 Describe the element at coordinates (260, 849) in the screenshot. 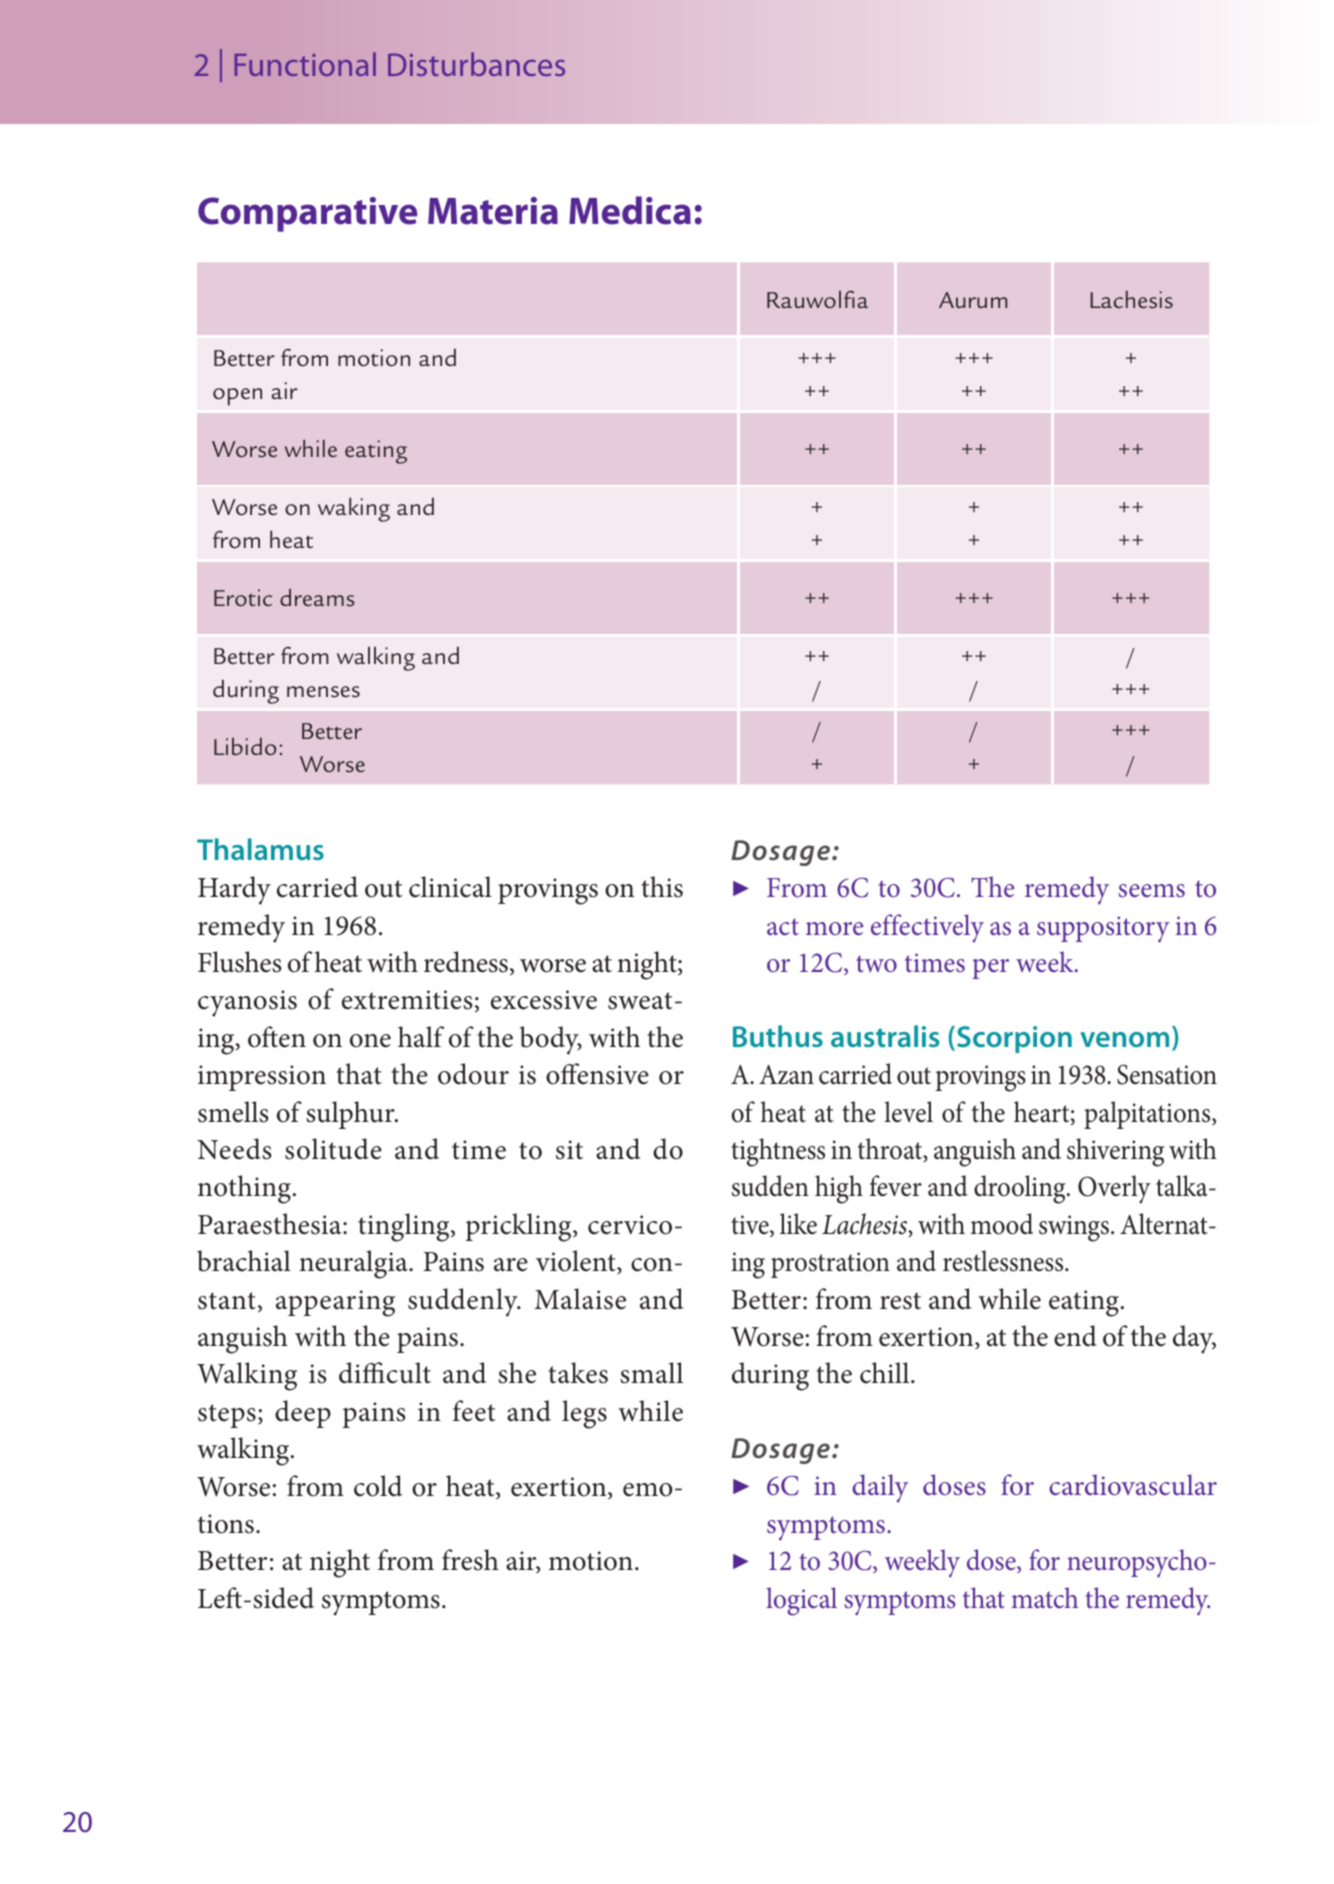

I see `Thalamus` at that location.
